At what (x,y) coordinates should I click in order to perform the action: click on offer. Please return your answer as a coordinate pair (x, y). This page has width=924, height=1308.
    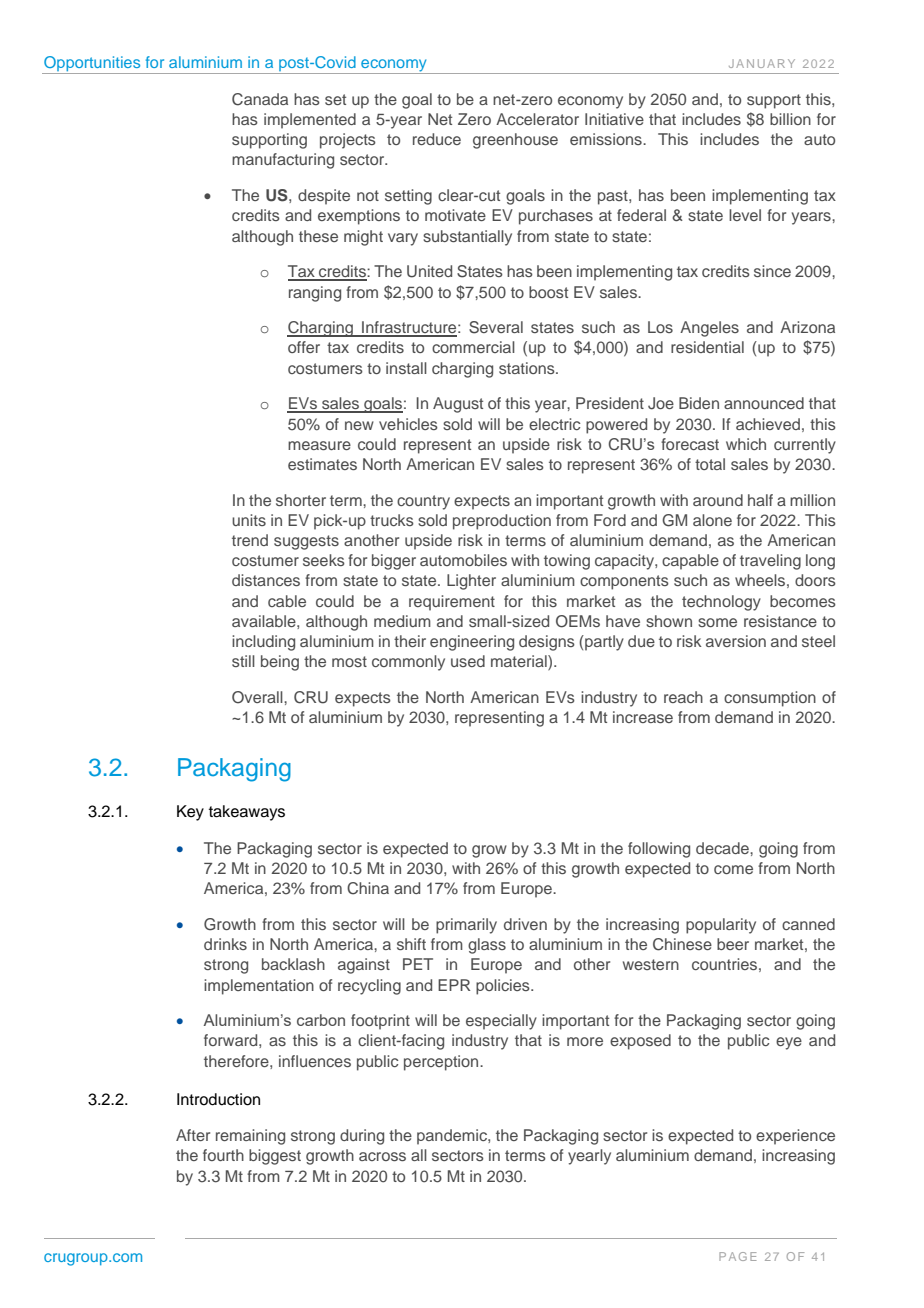
    Looking at the image, I should click on (304, 347).
